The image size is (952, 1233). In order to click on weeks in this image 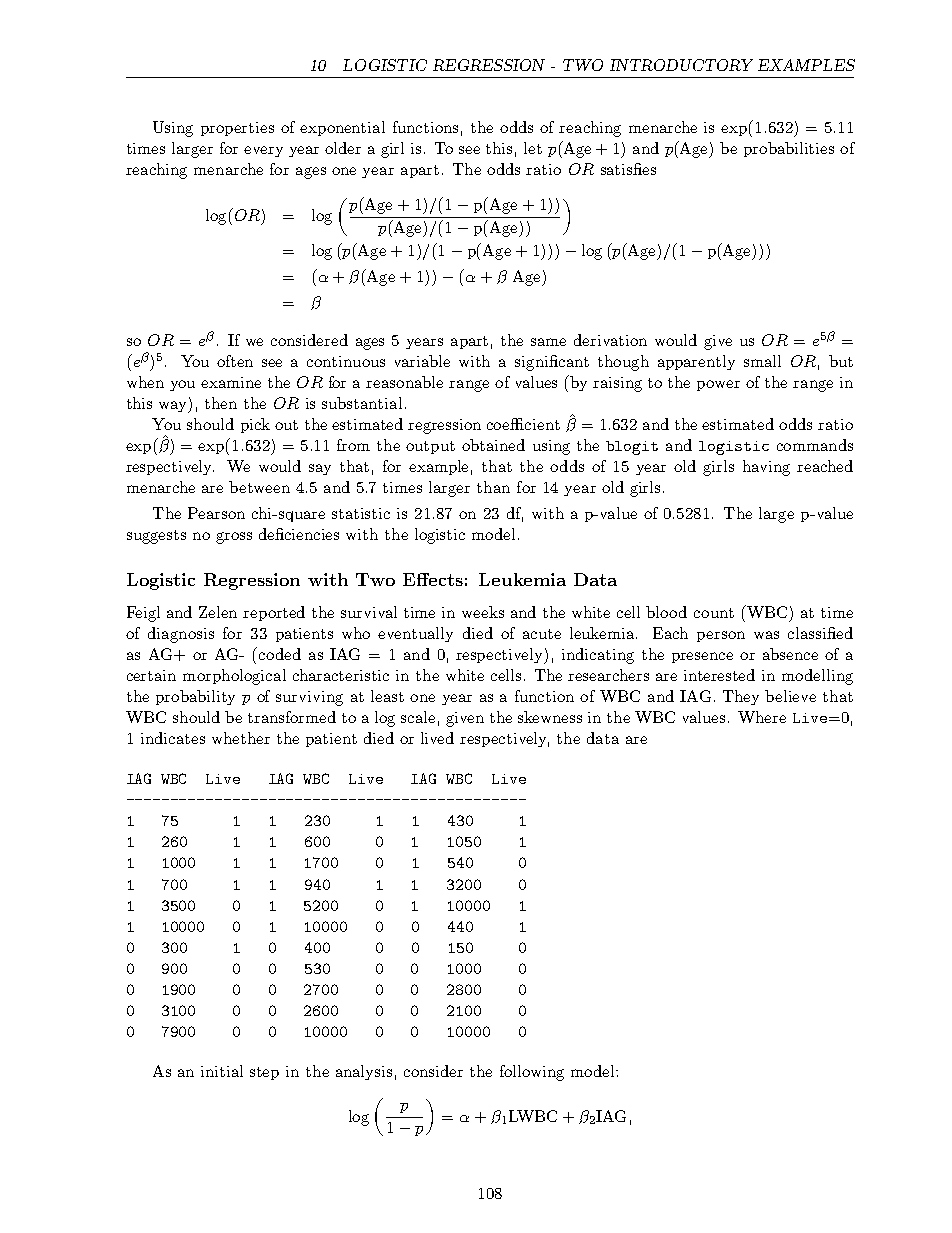, I will do `click(483, 612)`.
